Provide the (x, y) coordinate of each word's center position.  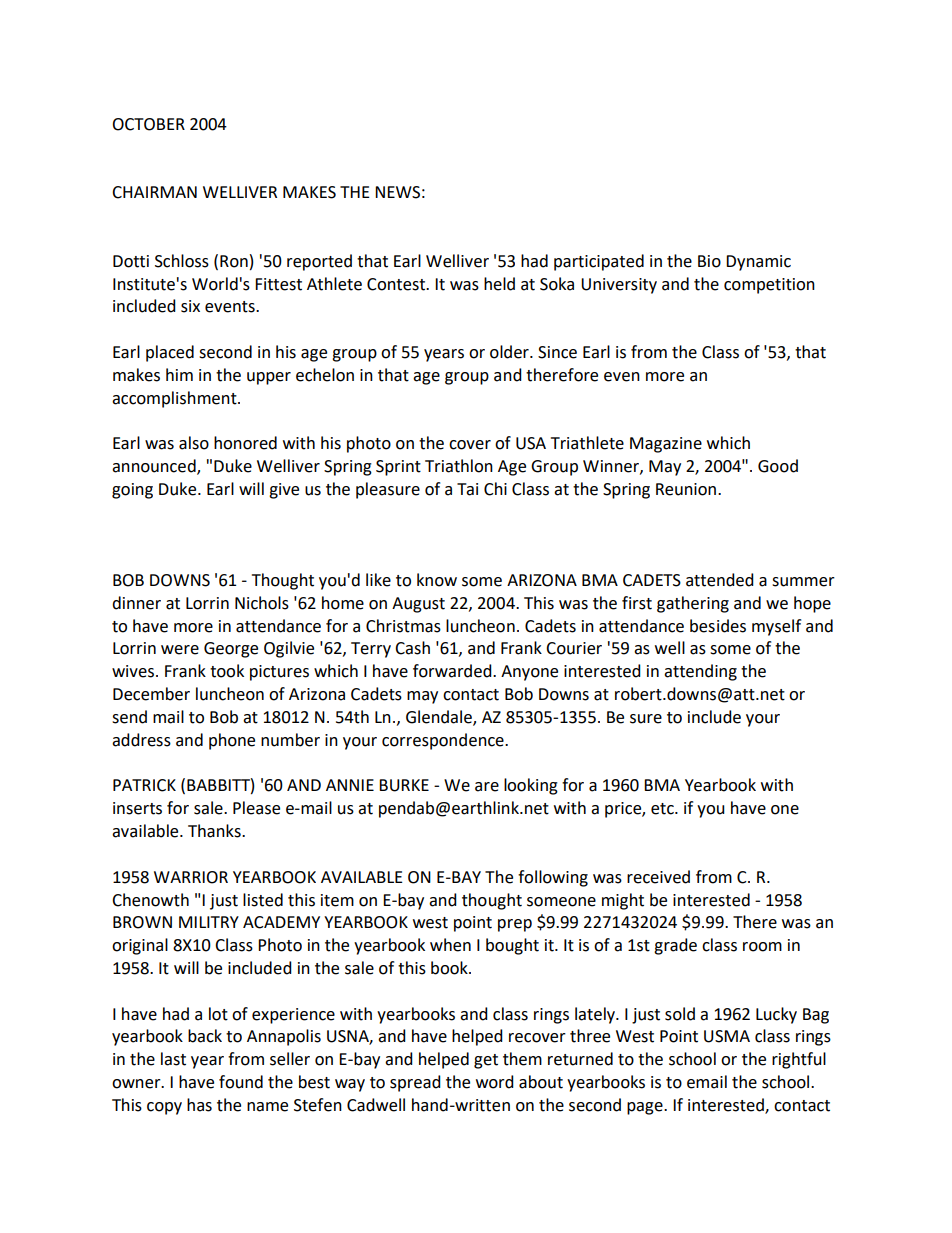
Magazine (666, 445)
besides (718, 626)
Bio (709, 261)
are (487, 787)
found (241, 1082)
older (510, 352)
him (179, 374)
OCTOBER (148, 124)
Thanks (215, 831)
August (418, 605)
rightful (799, 1060)
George (231, 650)
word (495, 1082)
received (658, 877)
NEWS (397, 192)
